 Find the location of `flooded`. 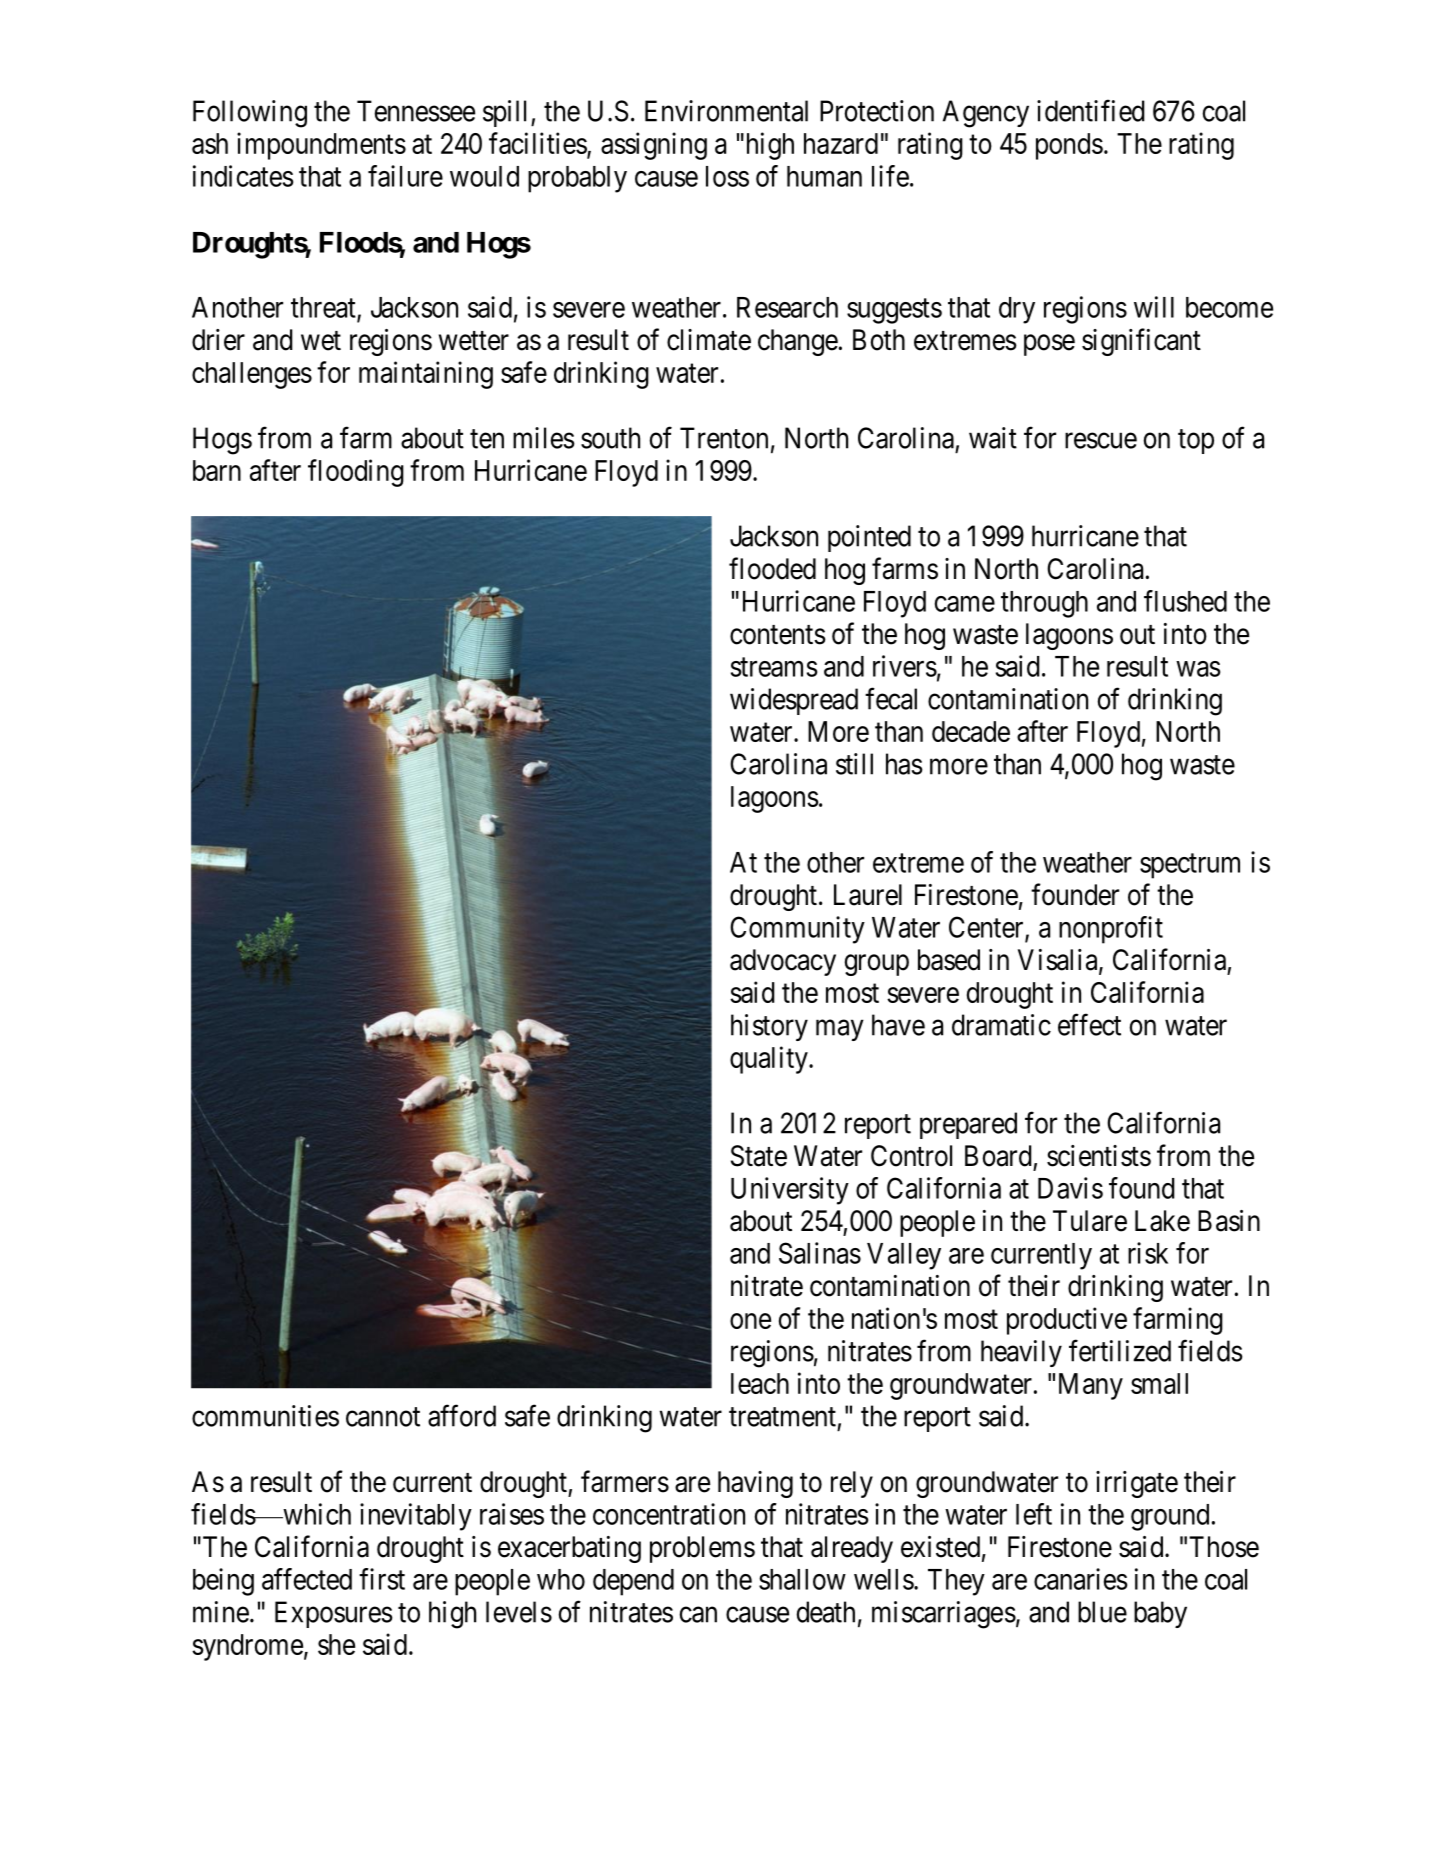

flooded is located at coordinates (772, 568).
